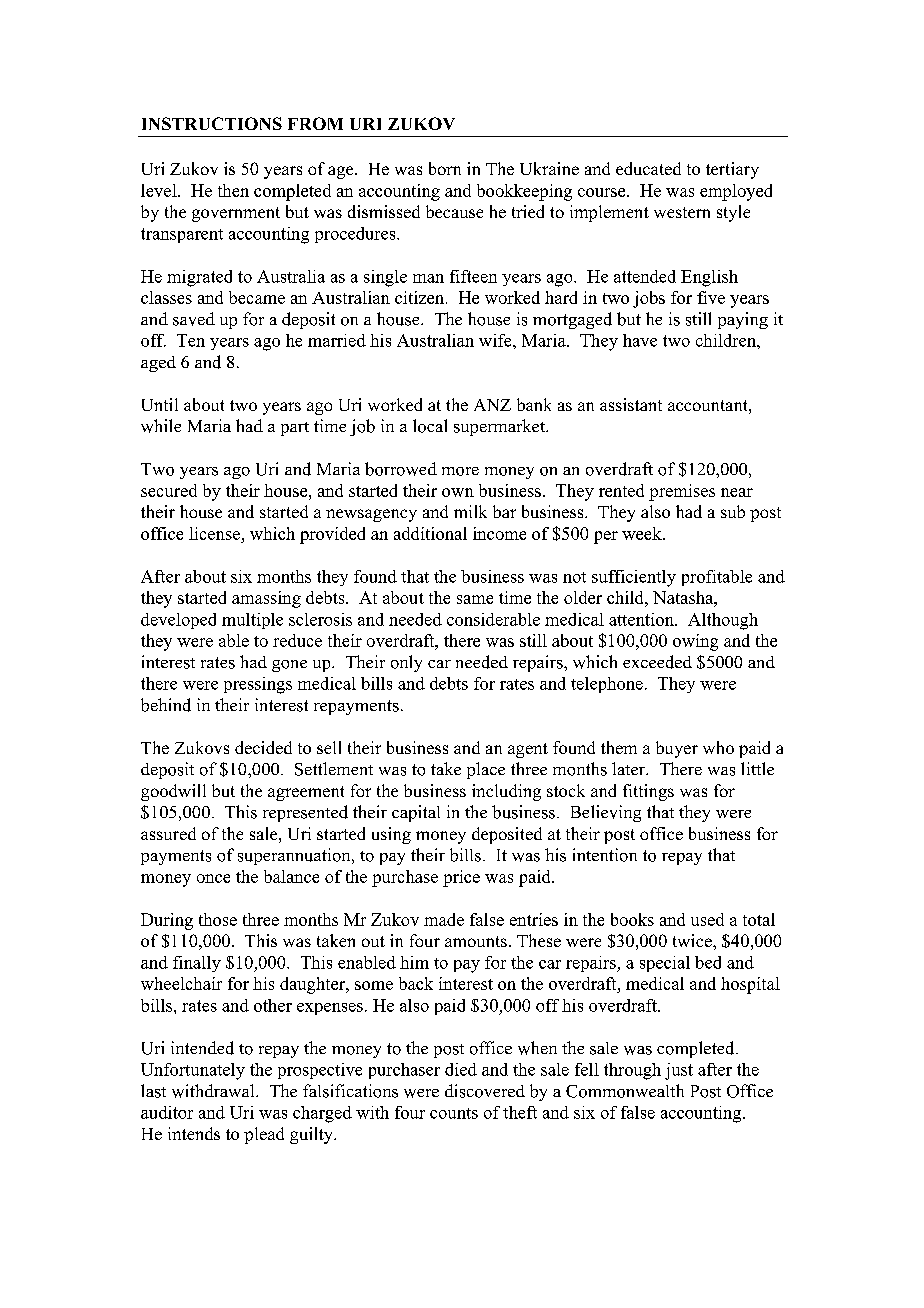 Image resolution: width=924 pixels, height=1308 pixels. I want to click on born, so click(445, 168).
